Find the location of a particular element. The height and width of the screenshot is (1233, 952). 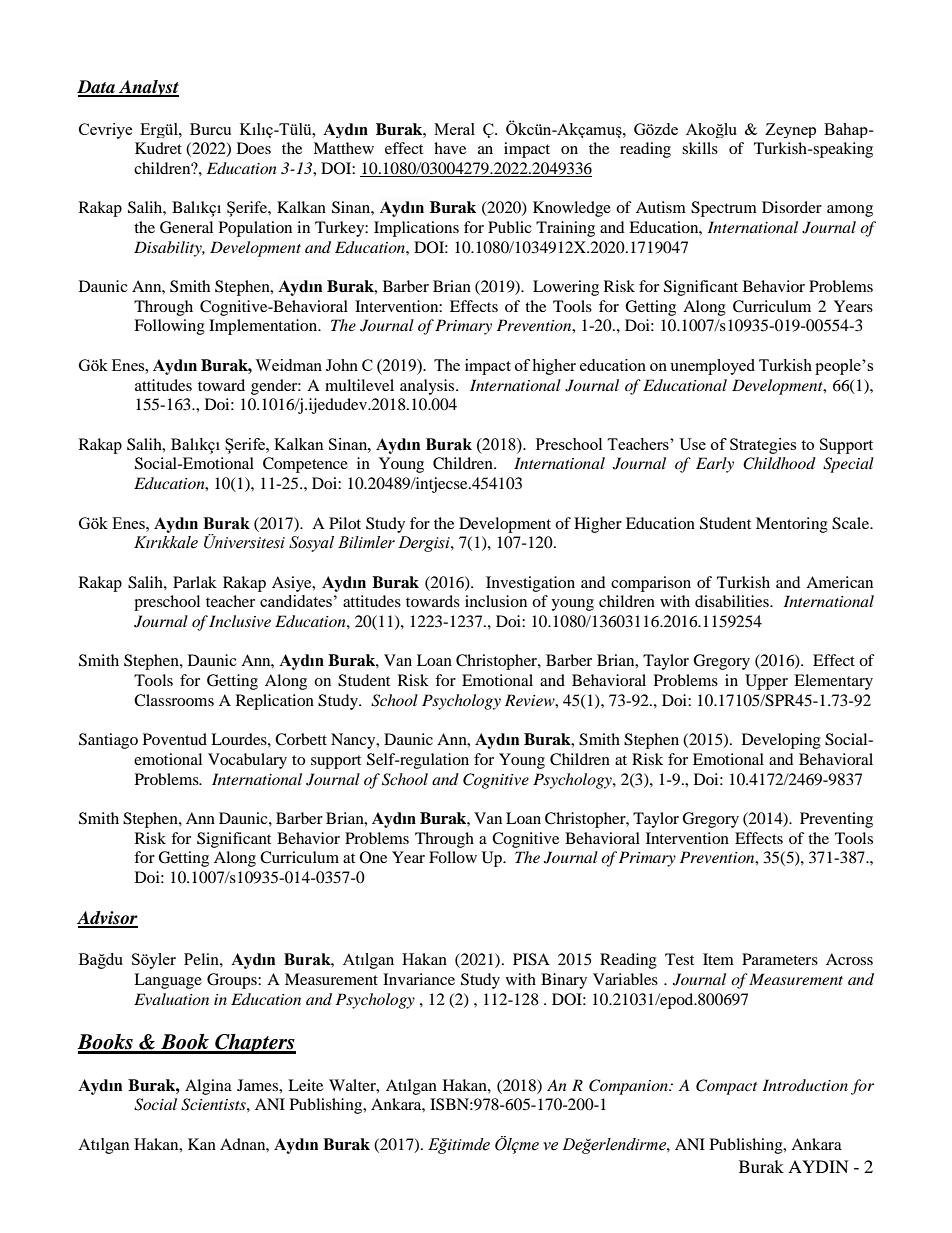

AYDIN is located at coordinates (818, 1166).
